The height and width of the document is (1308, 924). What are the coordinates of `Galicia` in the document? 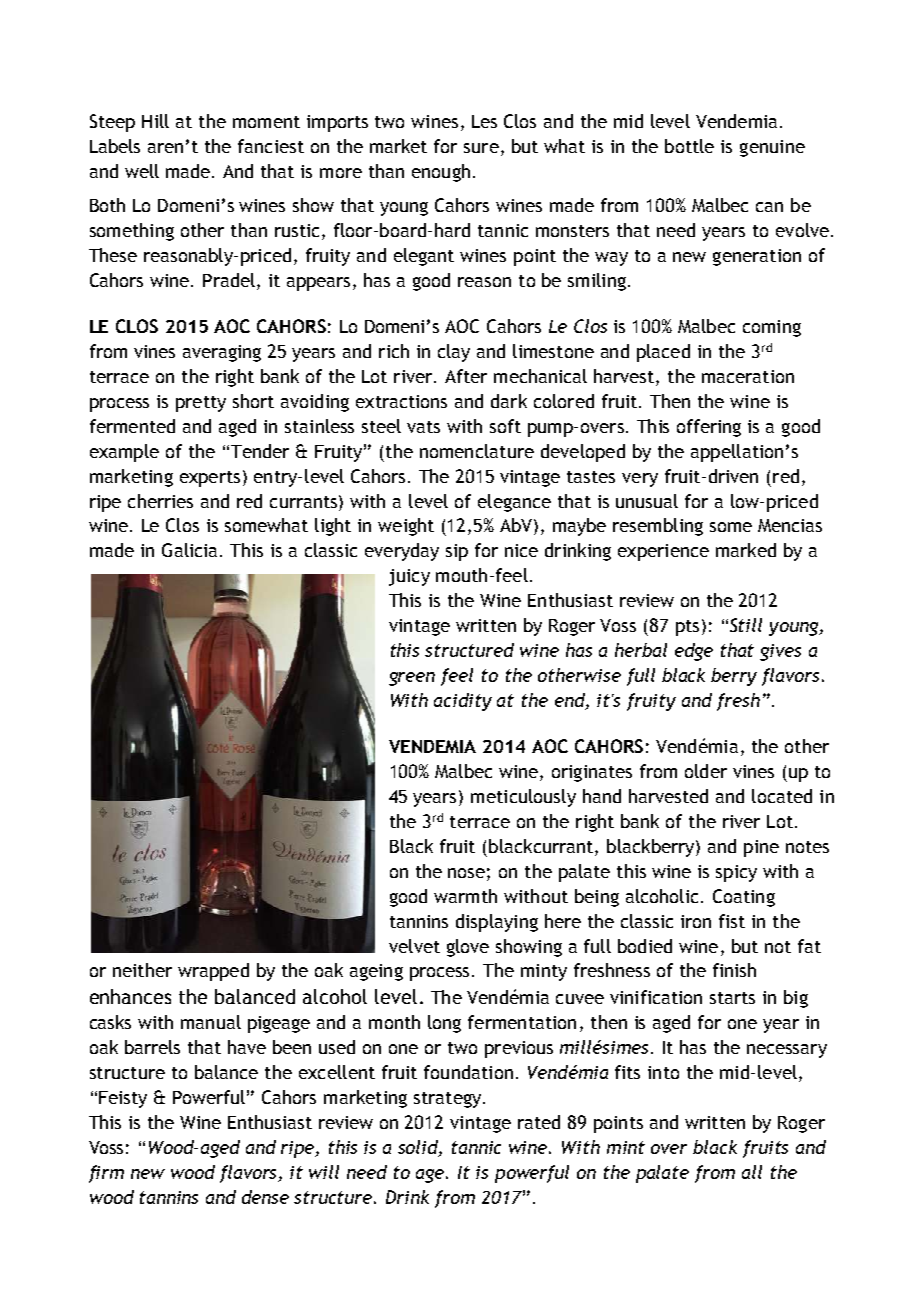 It's located at (189, 550).
